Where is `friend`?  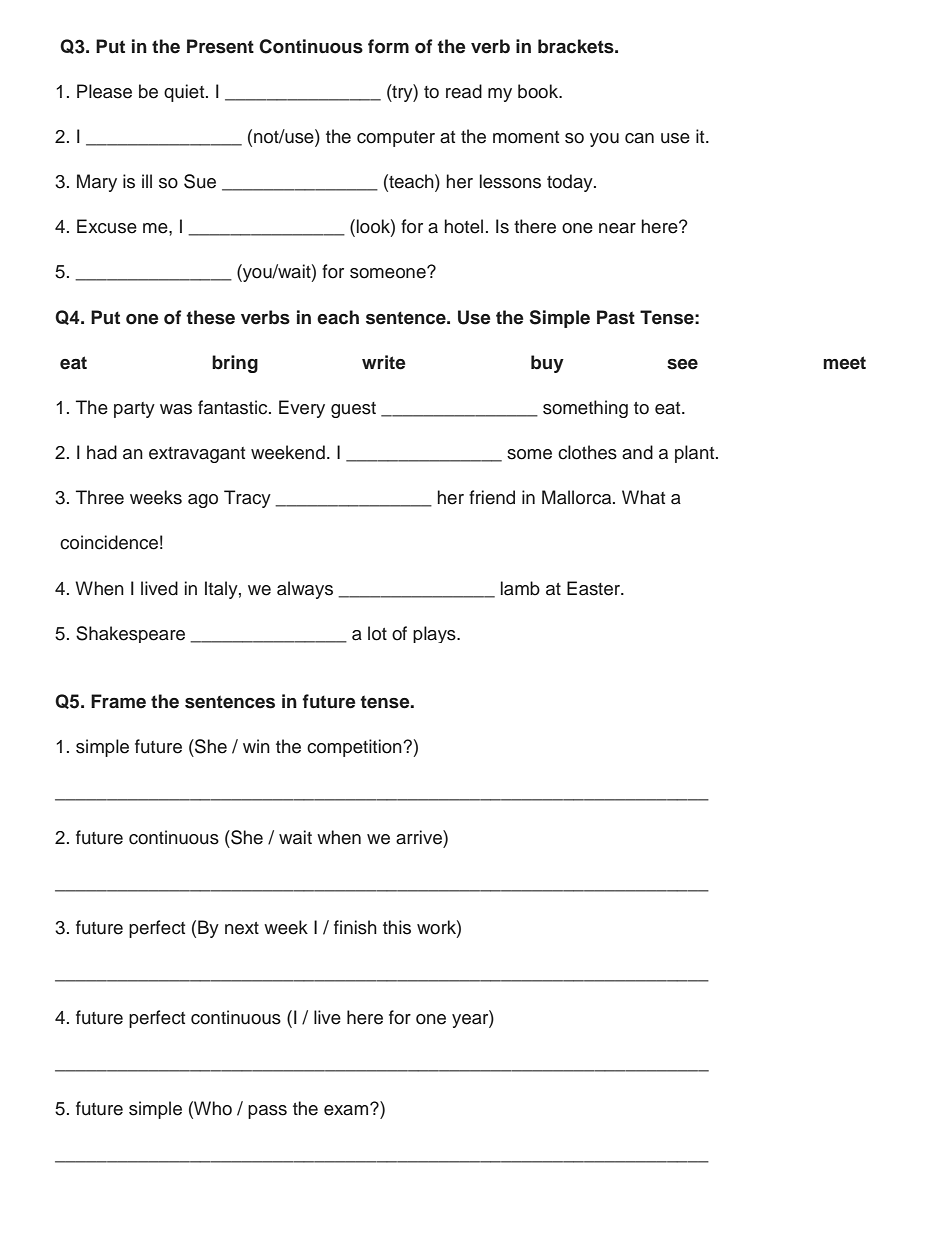 friend is located at coordinates (492, 497).
